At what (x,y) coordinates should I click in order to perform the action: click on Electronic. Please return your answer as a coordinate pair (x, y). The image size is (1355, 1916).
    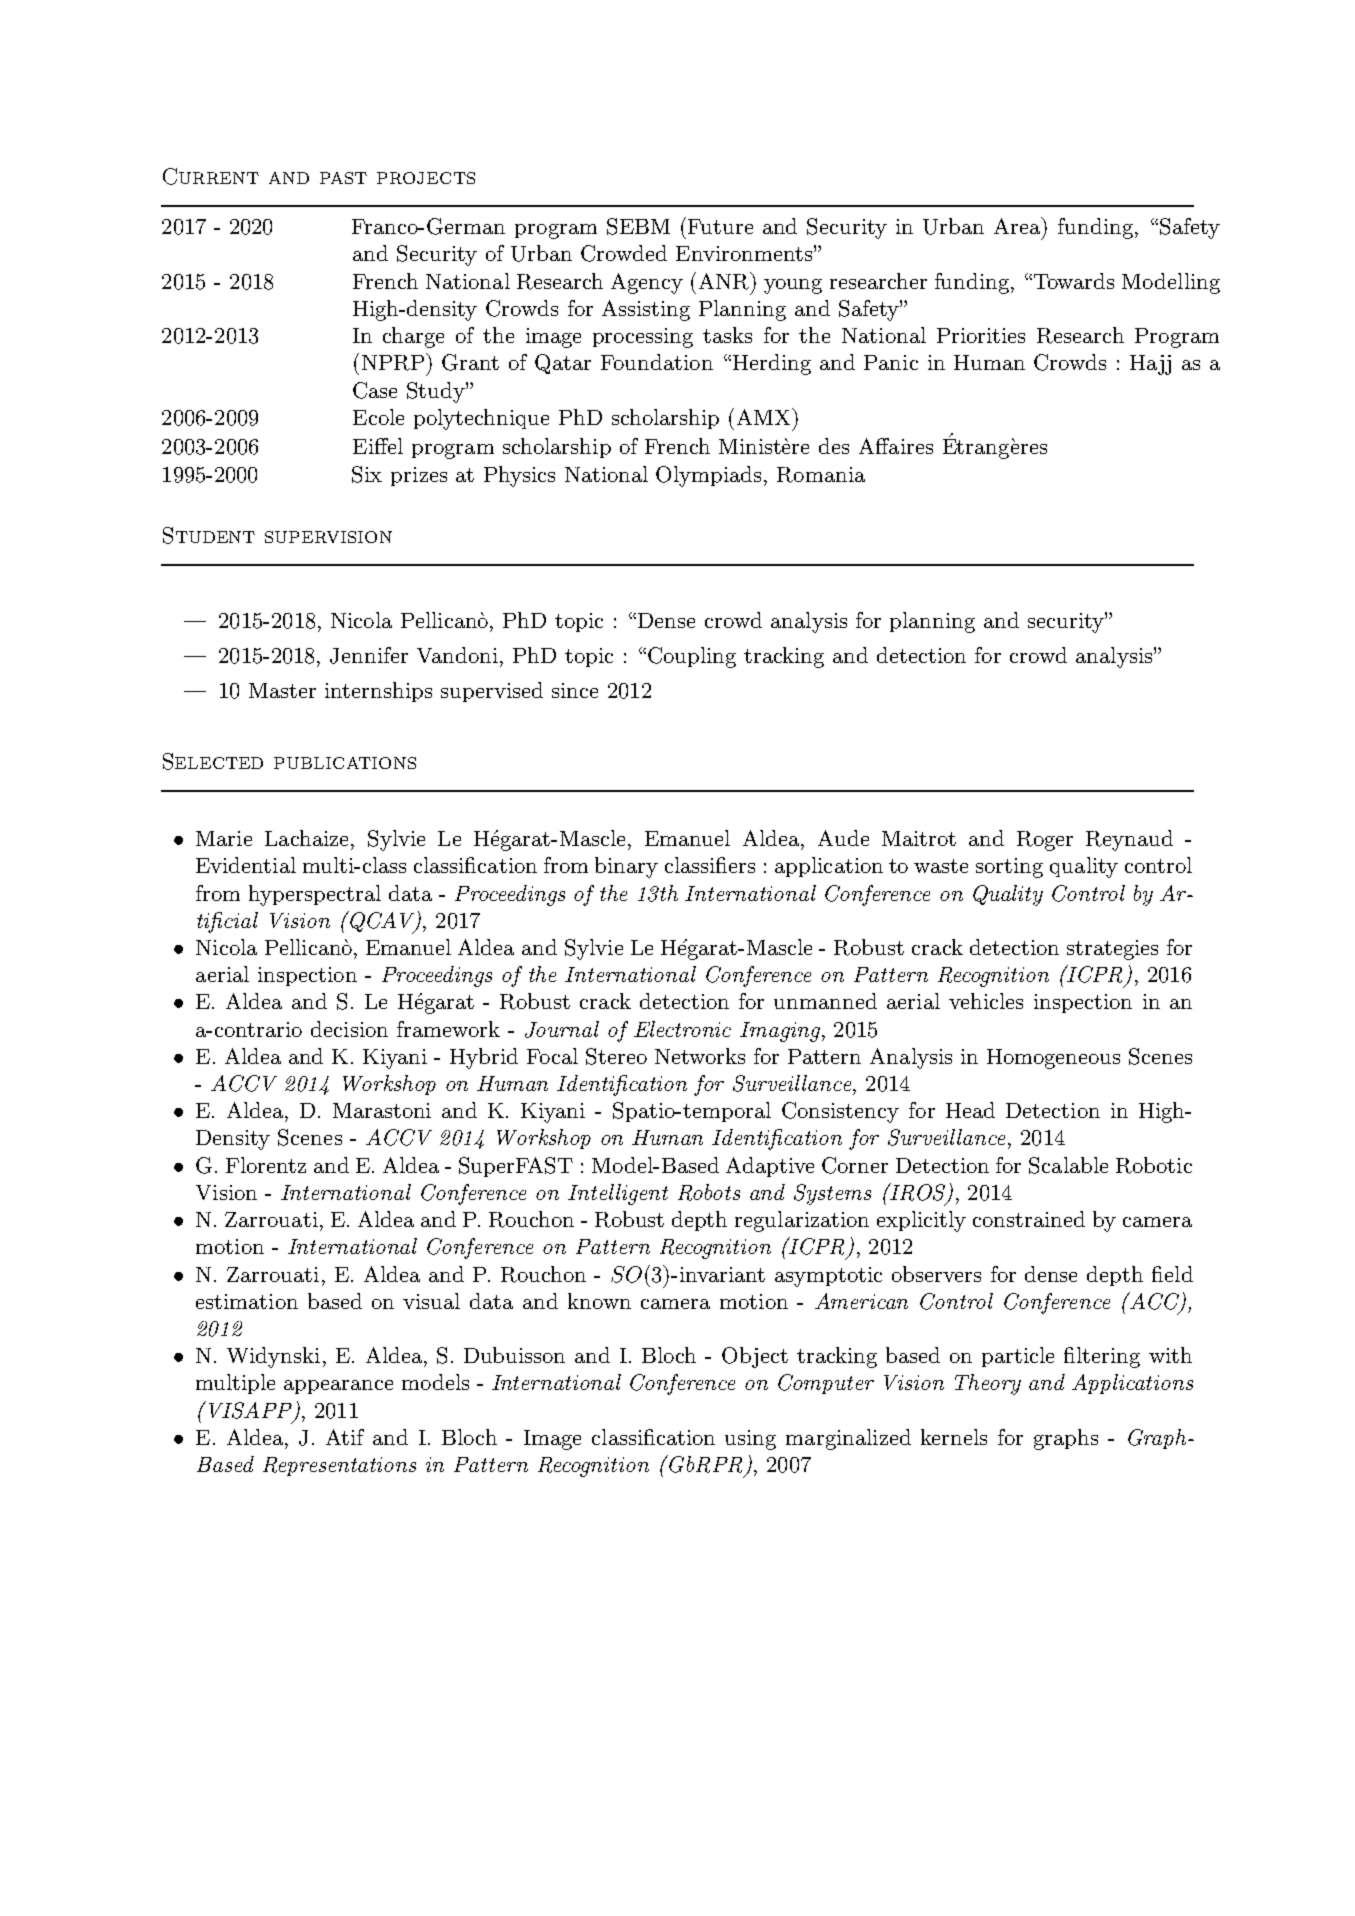
    Looking at the image, I should click on (682, 1029).
